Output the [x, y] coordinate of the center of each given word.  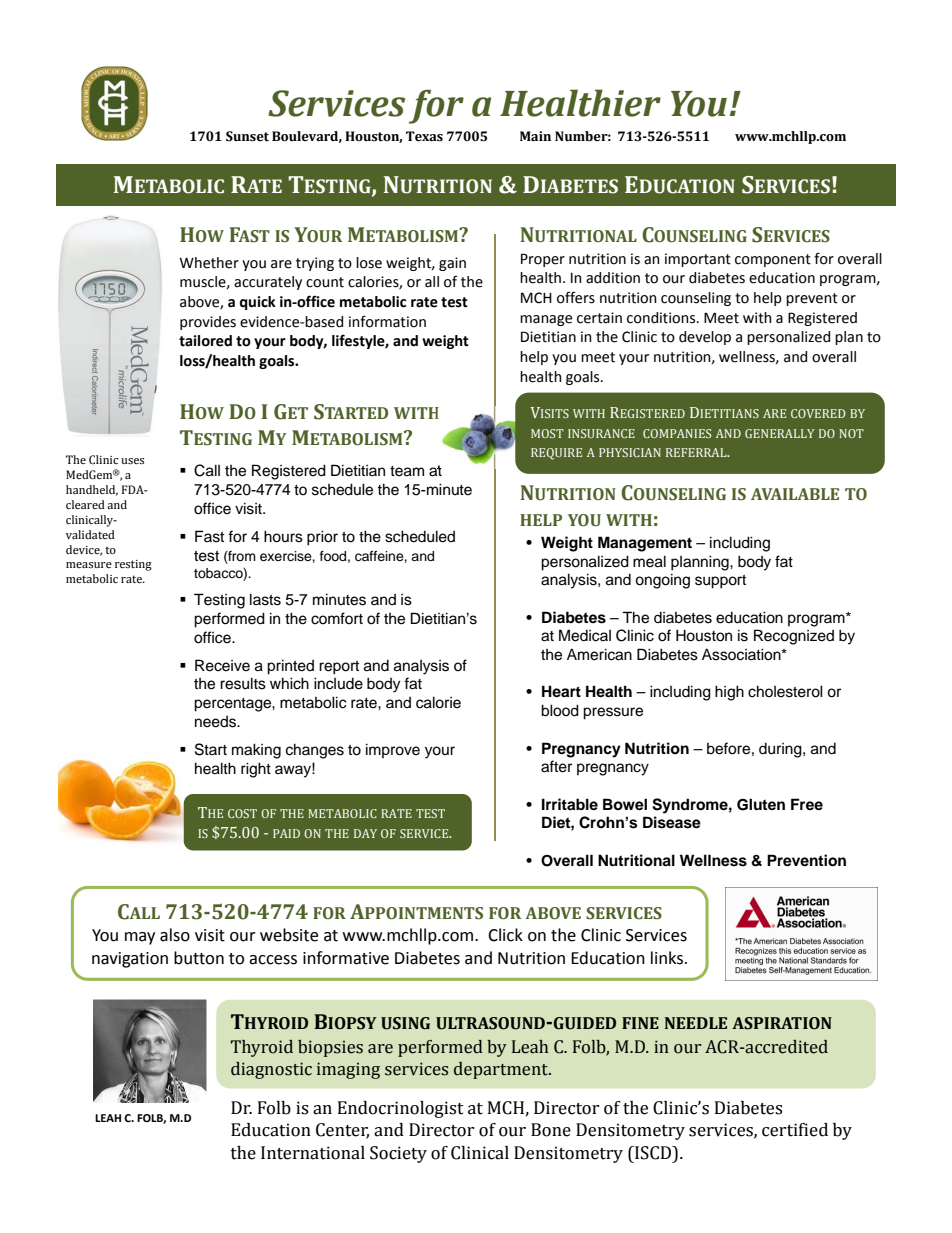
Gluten [761, 804]
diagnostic [271, 1070]
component [773, 260]
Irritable [570, 804]
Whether [209, 263]
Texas [424, 136]
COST [242, 813]
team [407, 471]
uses [132, 461]
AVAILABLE [795, 494]
